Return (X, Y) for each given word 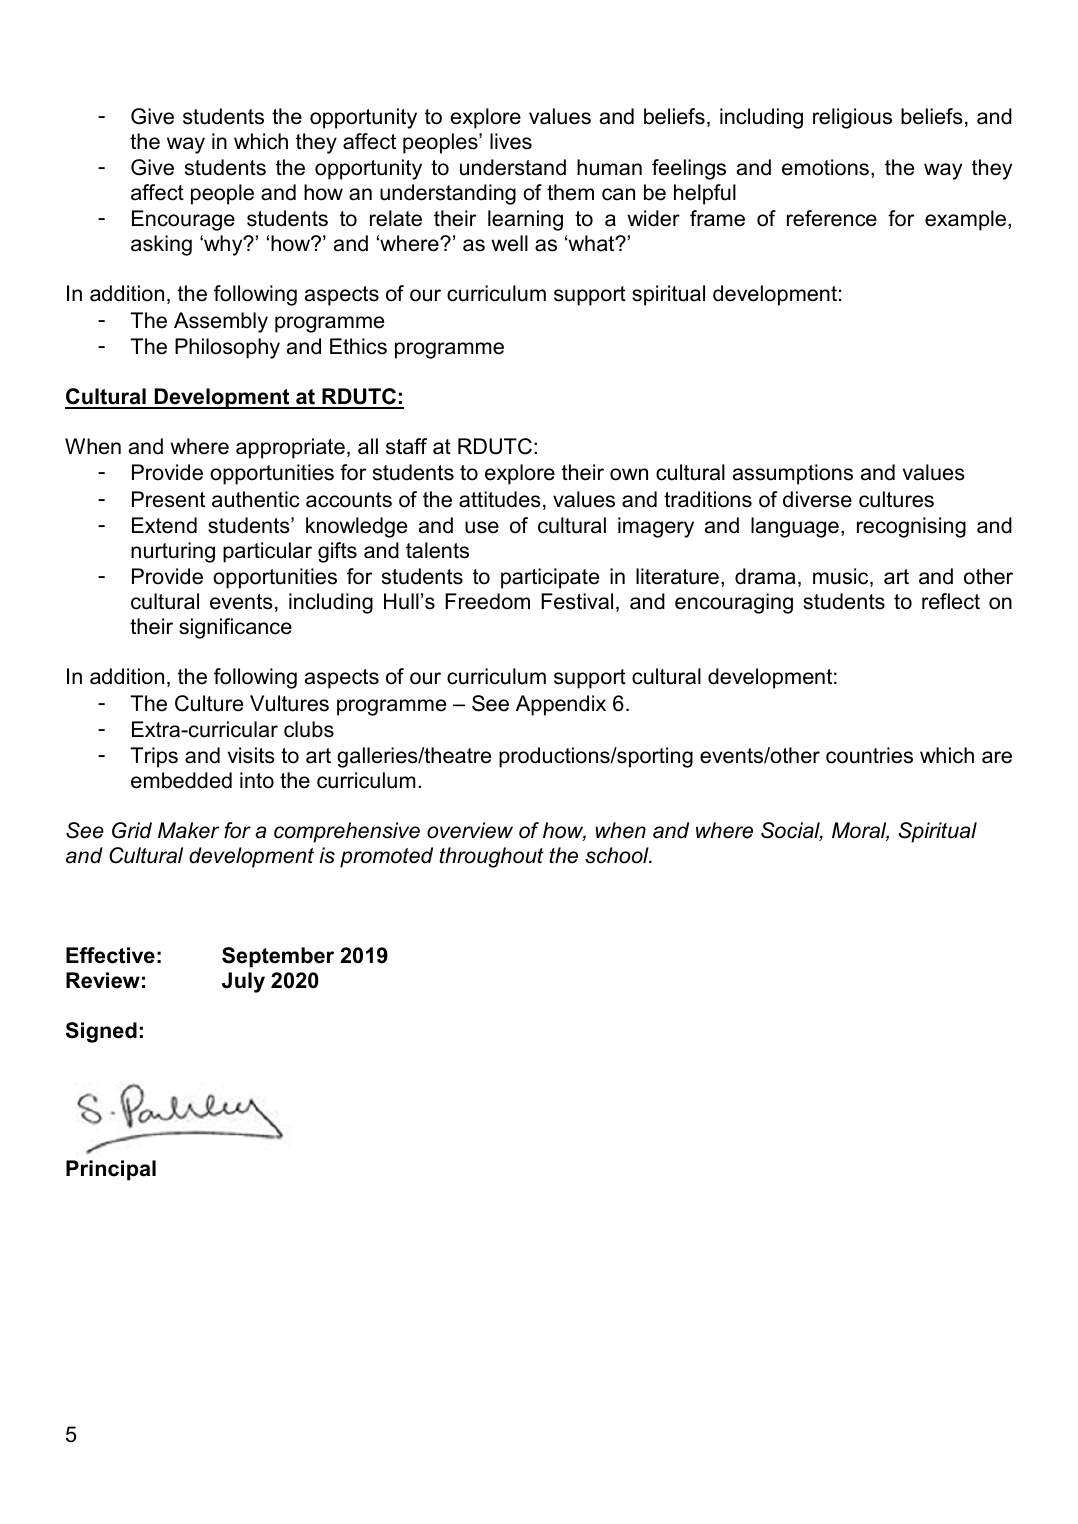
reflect (951, 601)
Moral (860, 831)
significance (235, 628)
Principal (111, 1170)
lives (511, 141)
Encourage (183, 220)
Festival (577, 601)
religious (852, 118)
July (243, 982)
